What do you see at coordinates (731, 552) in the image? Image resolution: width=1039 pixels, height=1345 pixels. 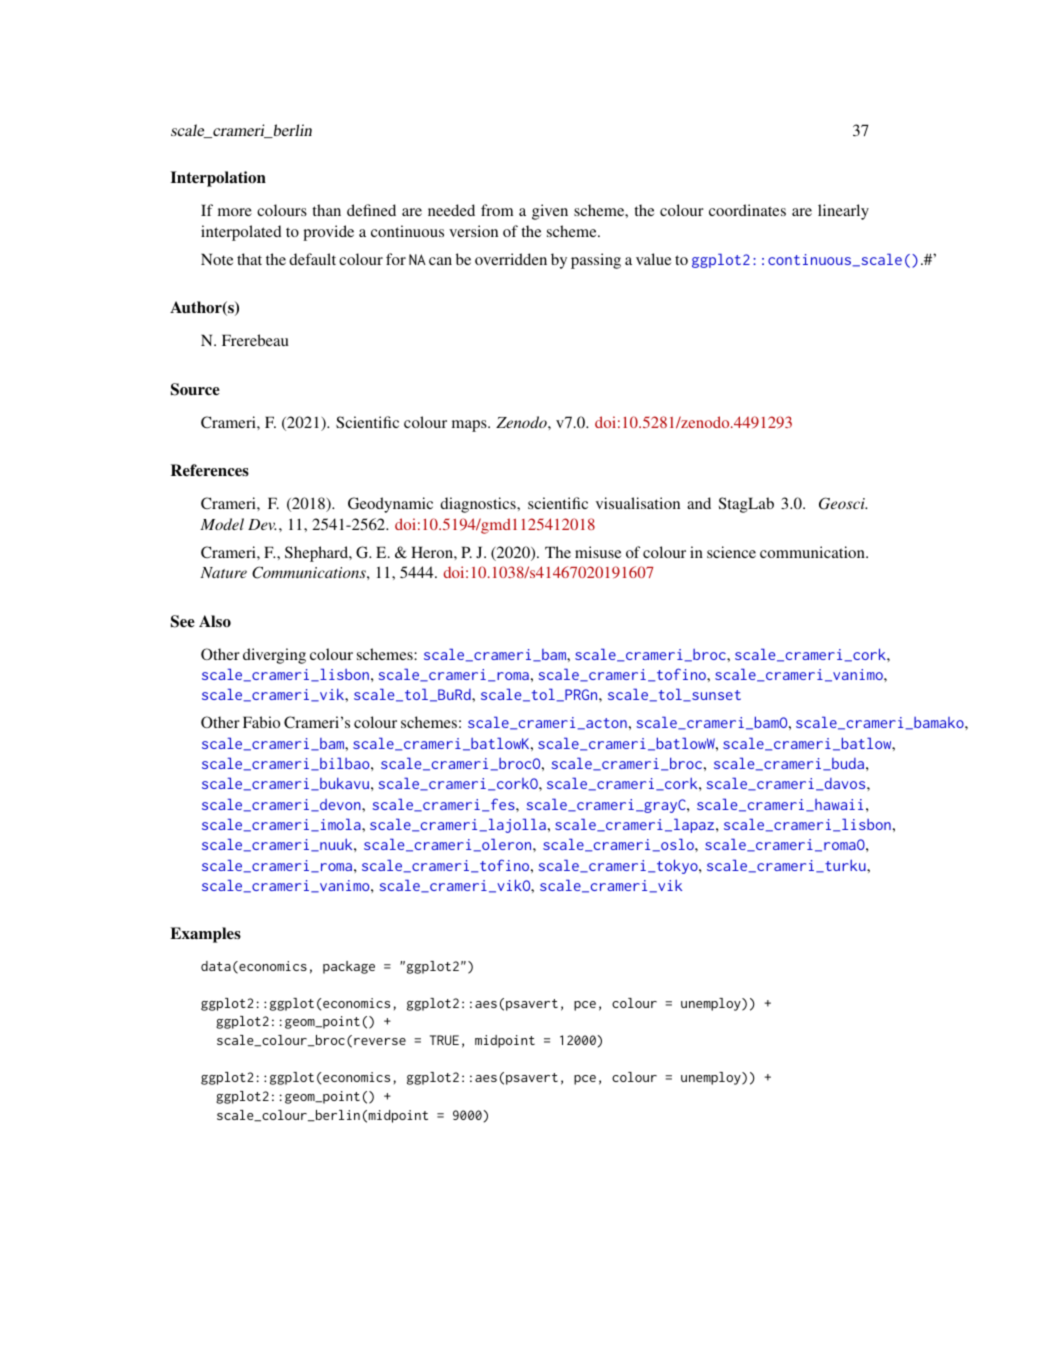 I see `science` at bounding box center [731, 552].
